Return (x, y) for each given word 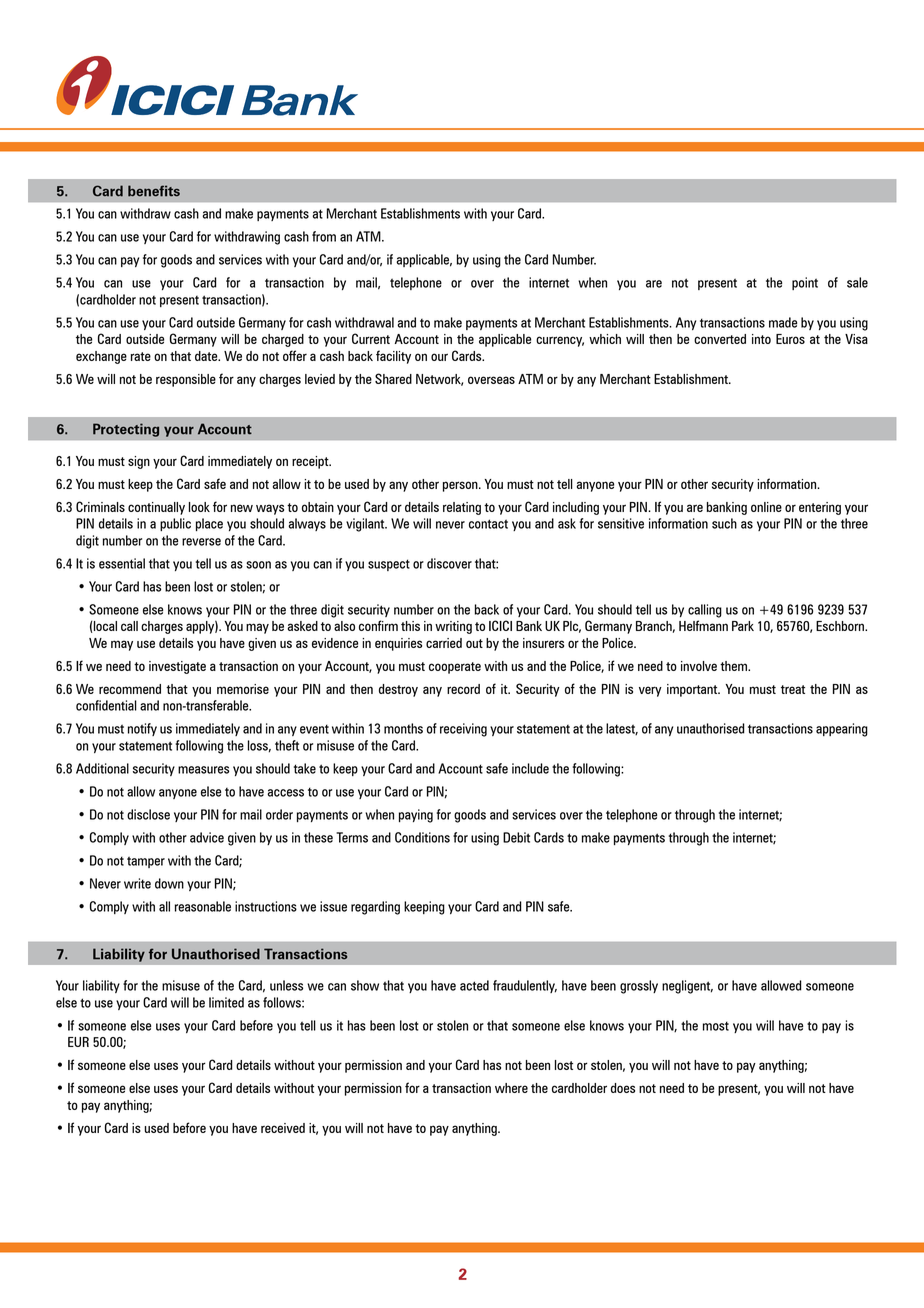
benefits (154, 191)
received (283, 1128)
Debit (516, 837)
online (766, 507)
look (199, 507)
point (805, 283)
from (324, 236)
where (511, 1088)
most (716, 1026)
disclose (148, 814)
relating (462, 508)
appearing (842, 730)
